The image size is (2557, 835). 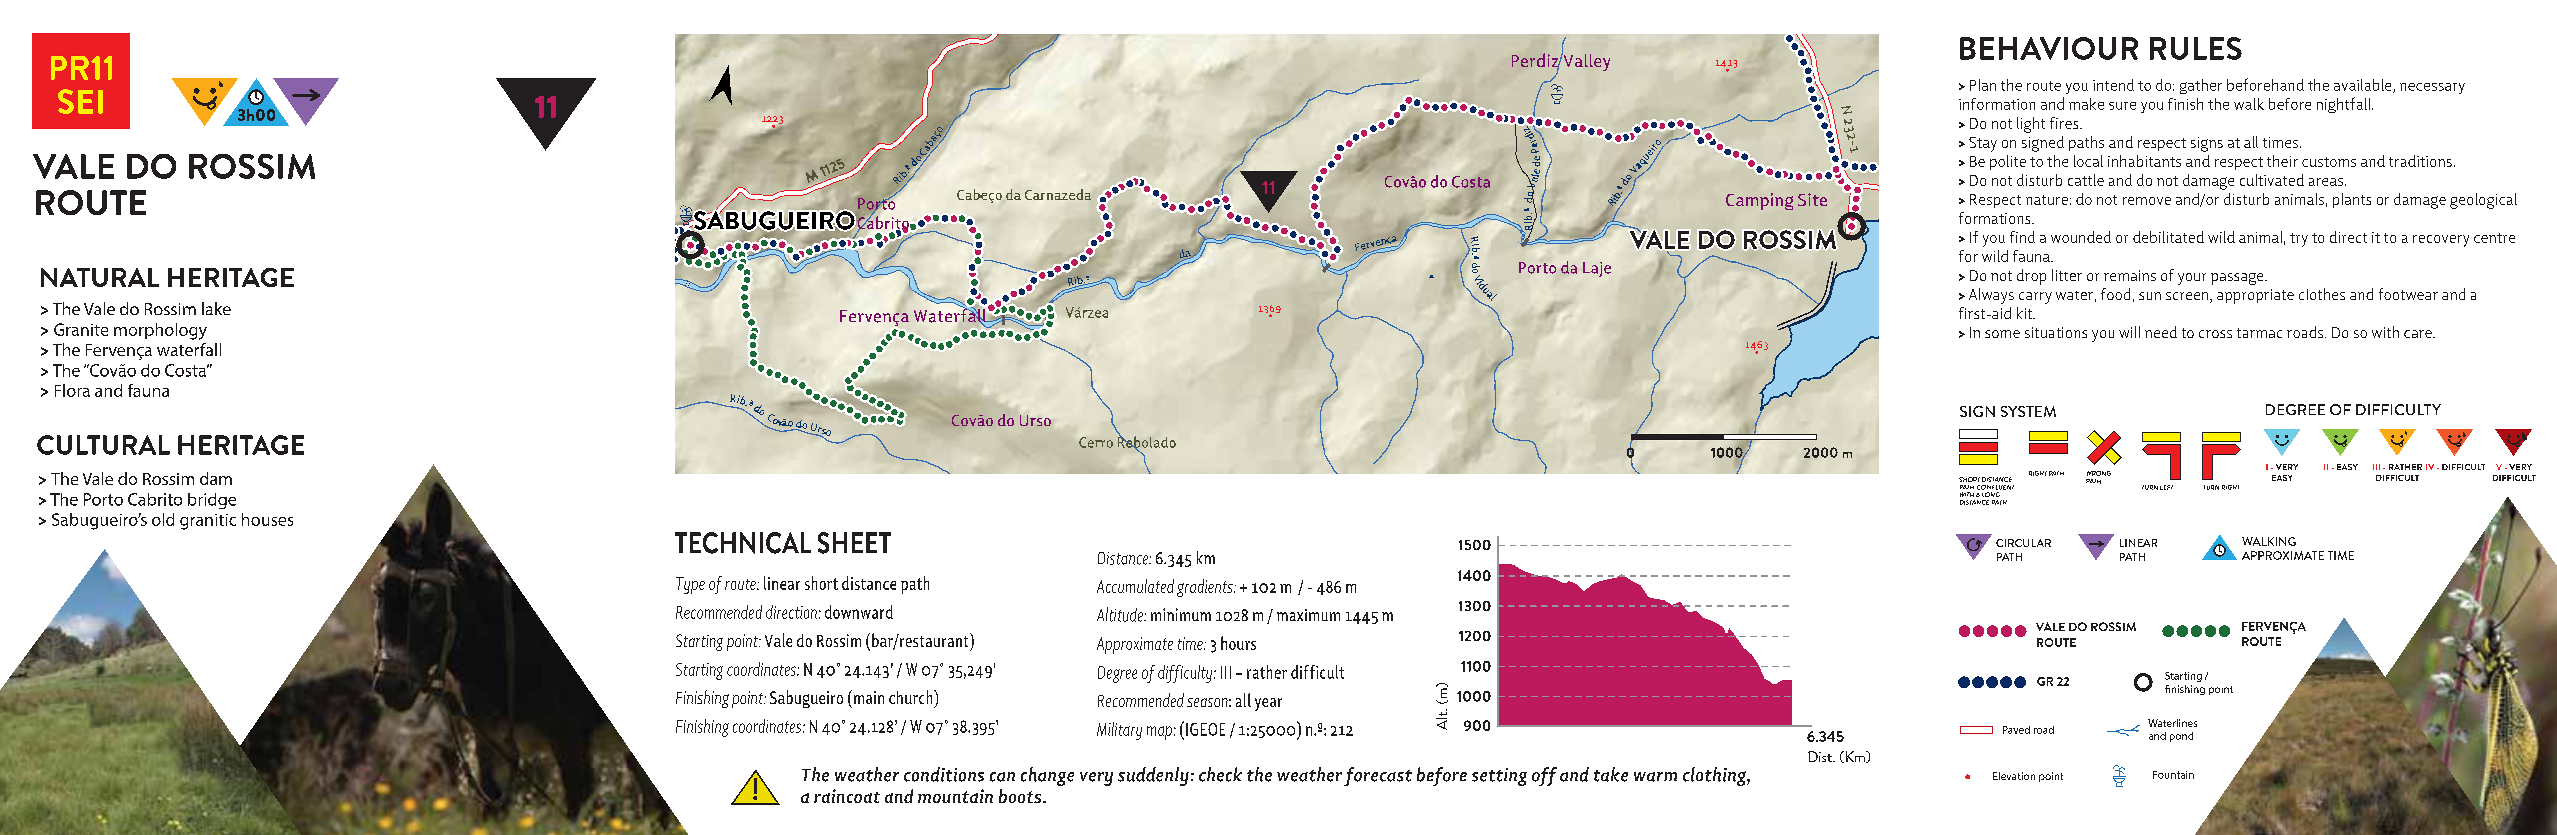 What do you see at coordinates (2014, 776) in the page?
I see `Elevation` at bounding box center [2014, 776].
